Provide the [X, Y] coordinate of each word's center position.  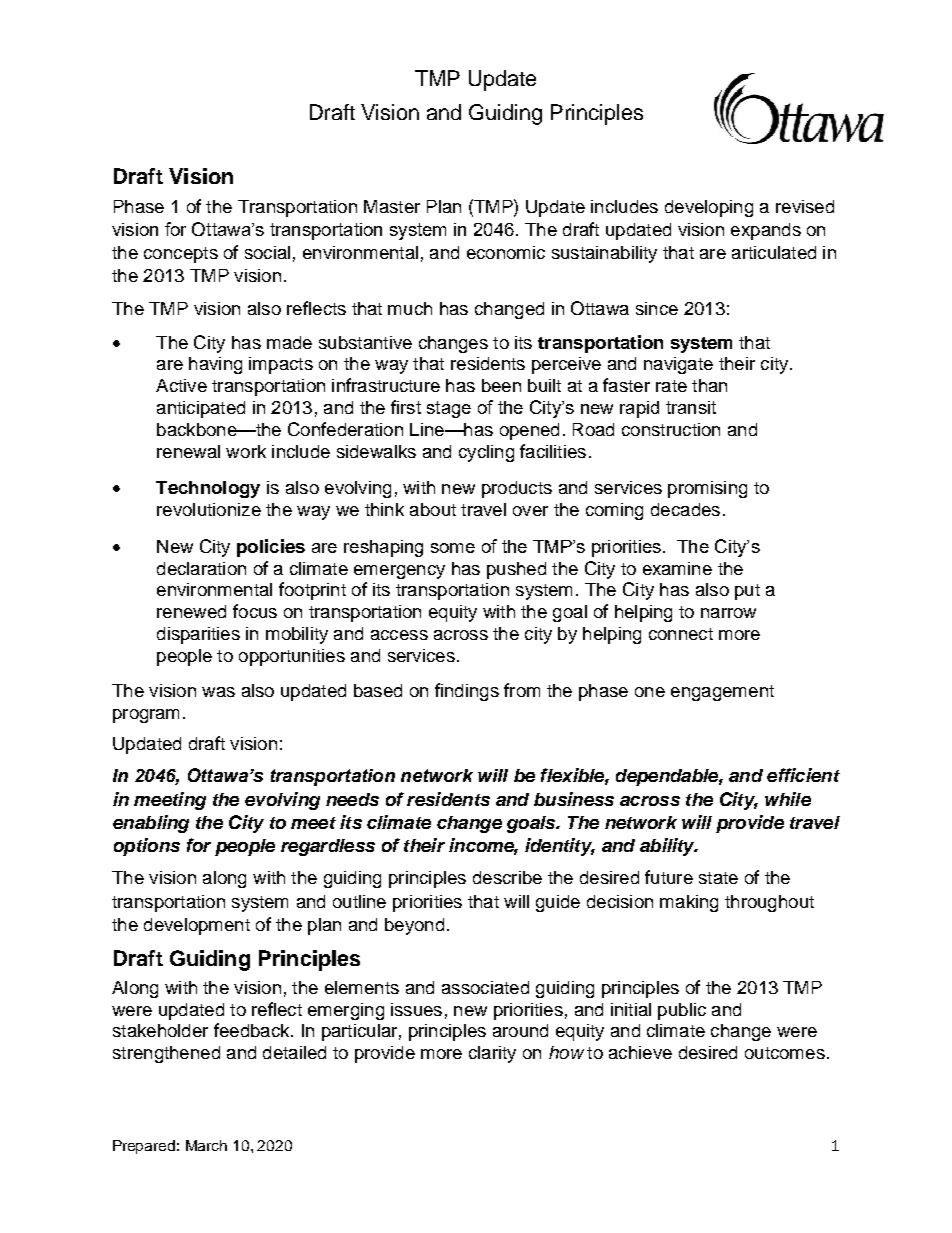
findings [467, 692]
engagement [722, 693]
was [218, 692]
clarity [492, 1054]
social [267, 252]
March [206, 1145]
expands [766, 231]
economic [506, 252]
